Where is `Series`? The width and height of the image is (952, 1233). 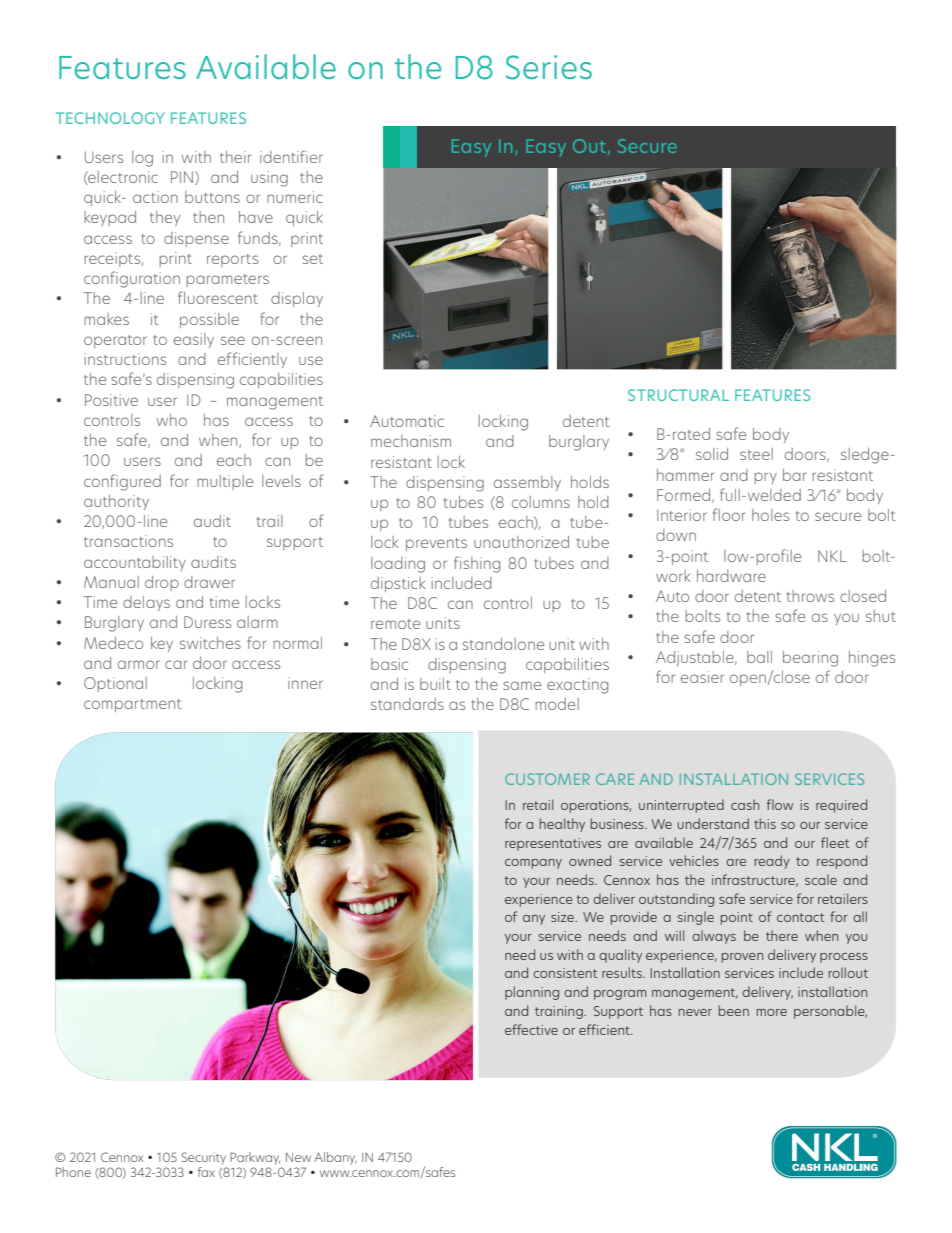
Series is located at coordinates (549, 67).
